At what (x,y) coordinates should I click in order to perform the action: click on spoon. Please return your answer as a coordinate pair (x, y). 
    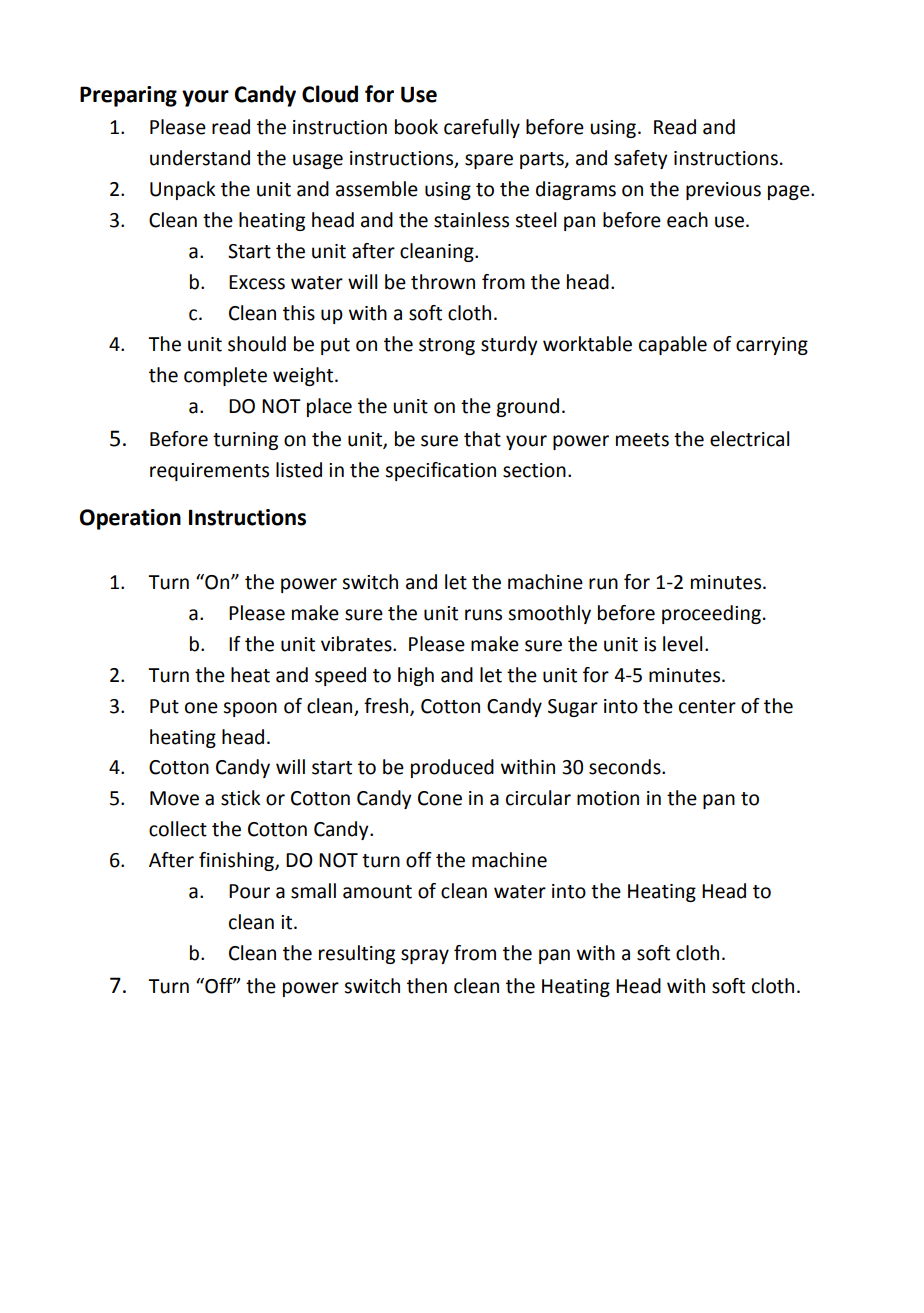
    Looking at the image, I should click on (250, 709).
